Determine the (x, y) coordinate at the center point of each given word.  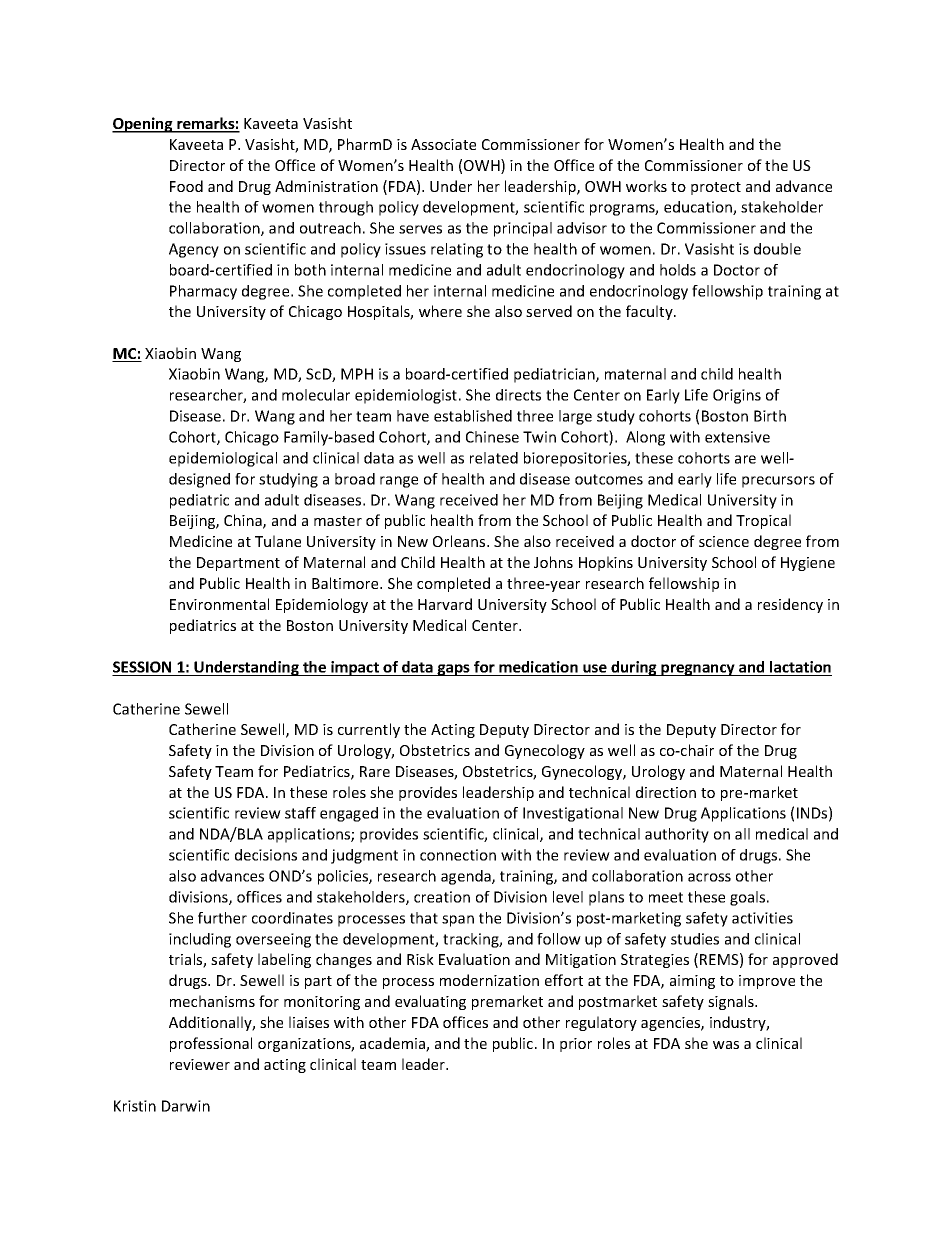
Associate (443, 144)
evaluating (430, 1002)
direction (666, 792)
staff (300, 813)
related (494, 458)
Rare (375, 771)
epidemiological (223, 459)
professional (211, 1044)
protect (716, 188)
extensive (737, 437)
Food (186, 186)
